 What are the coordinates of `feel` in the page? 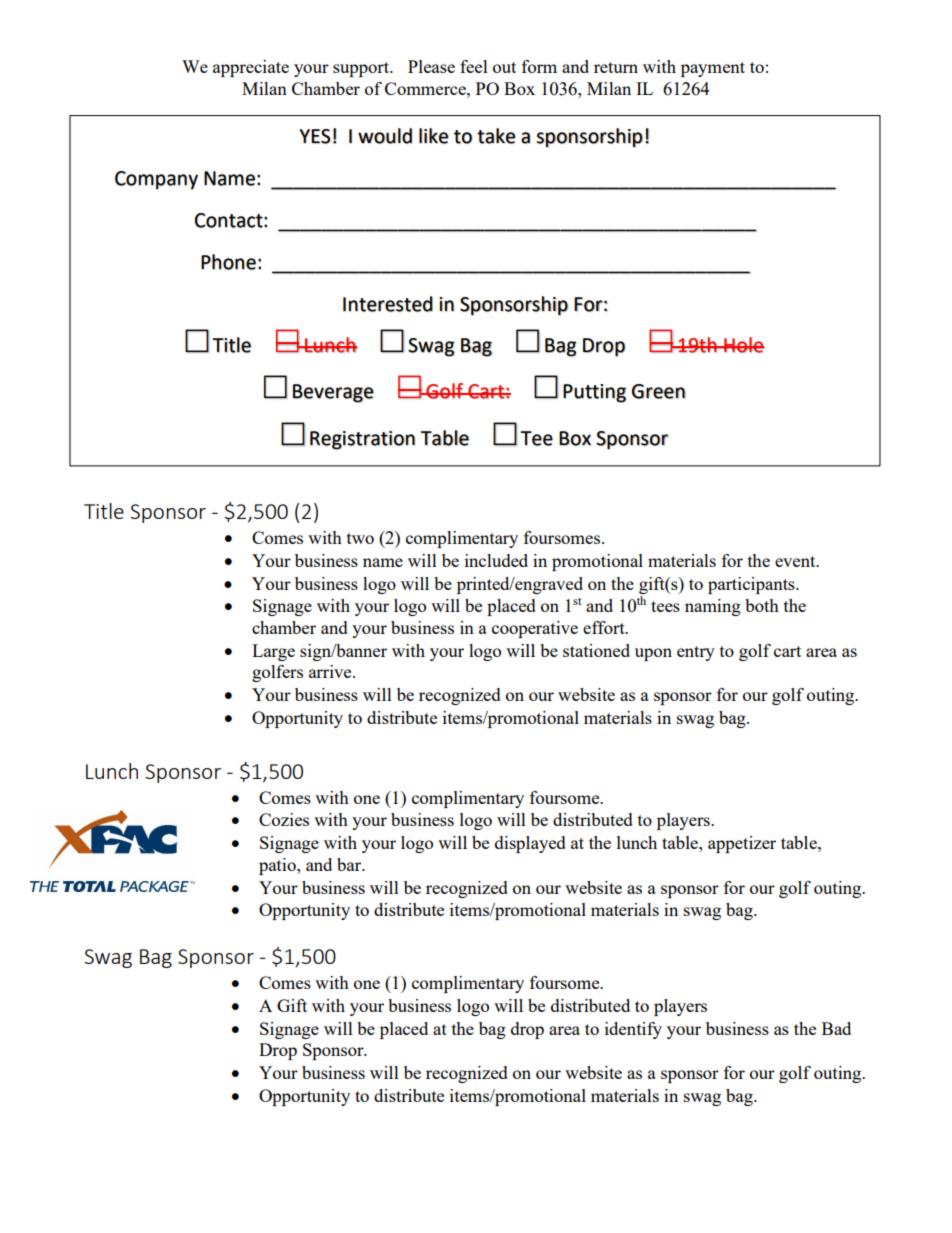 It's located at (474, 66).
